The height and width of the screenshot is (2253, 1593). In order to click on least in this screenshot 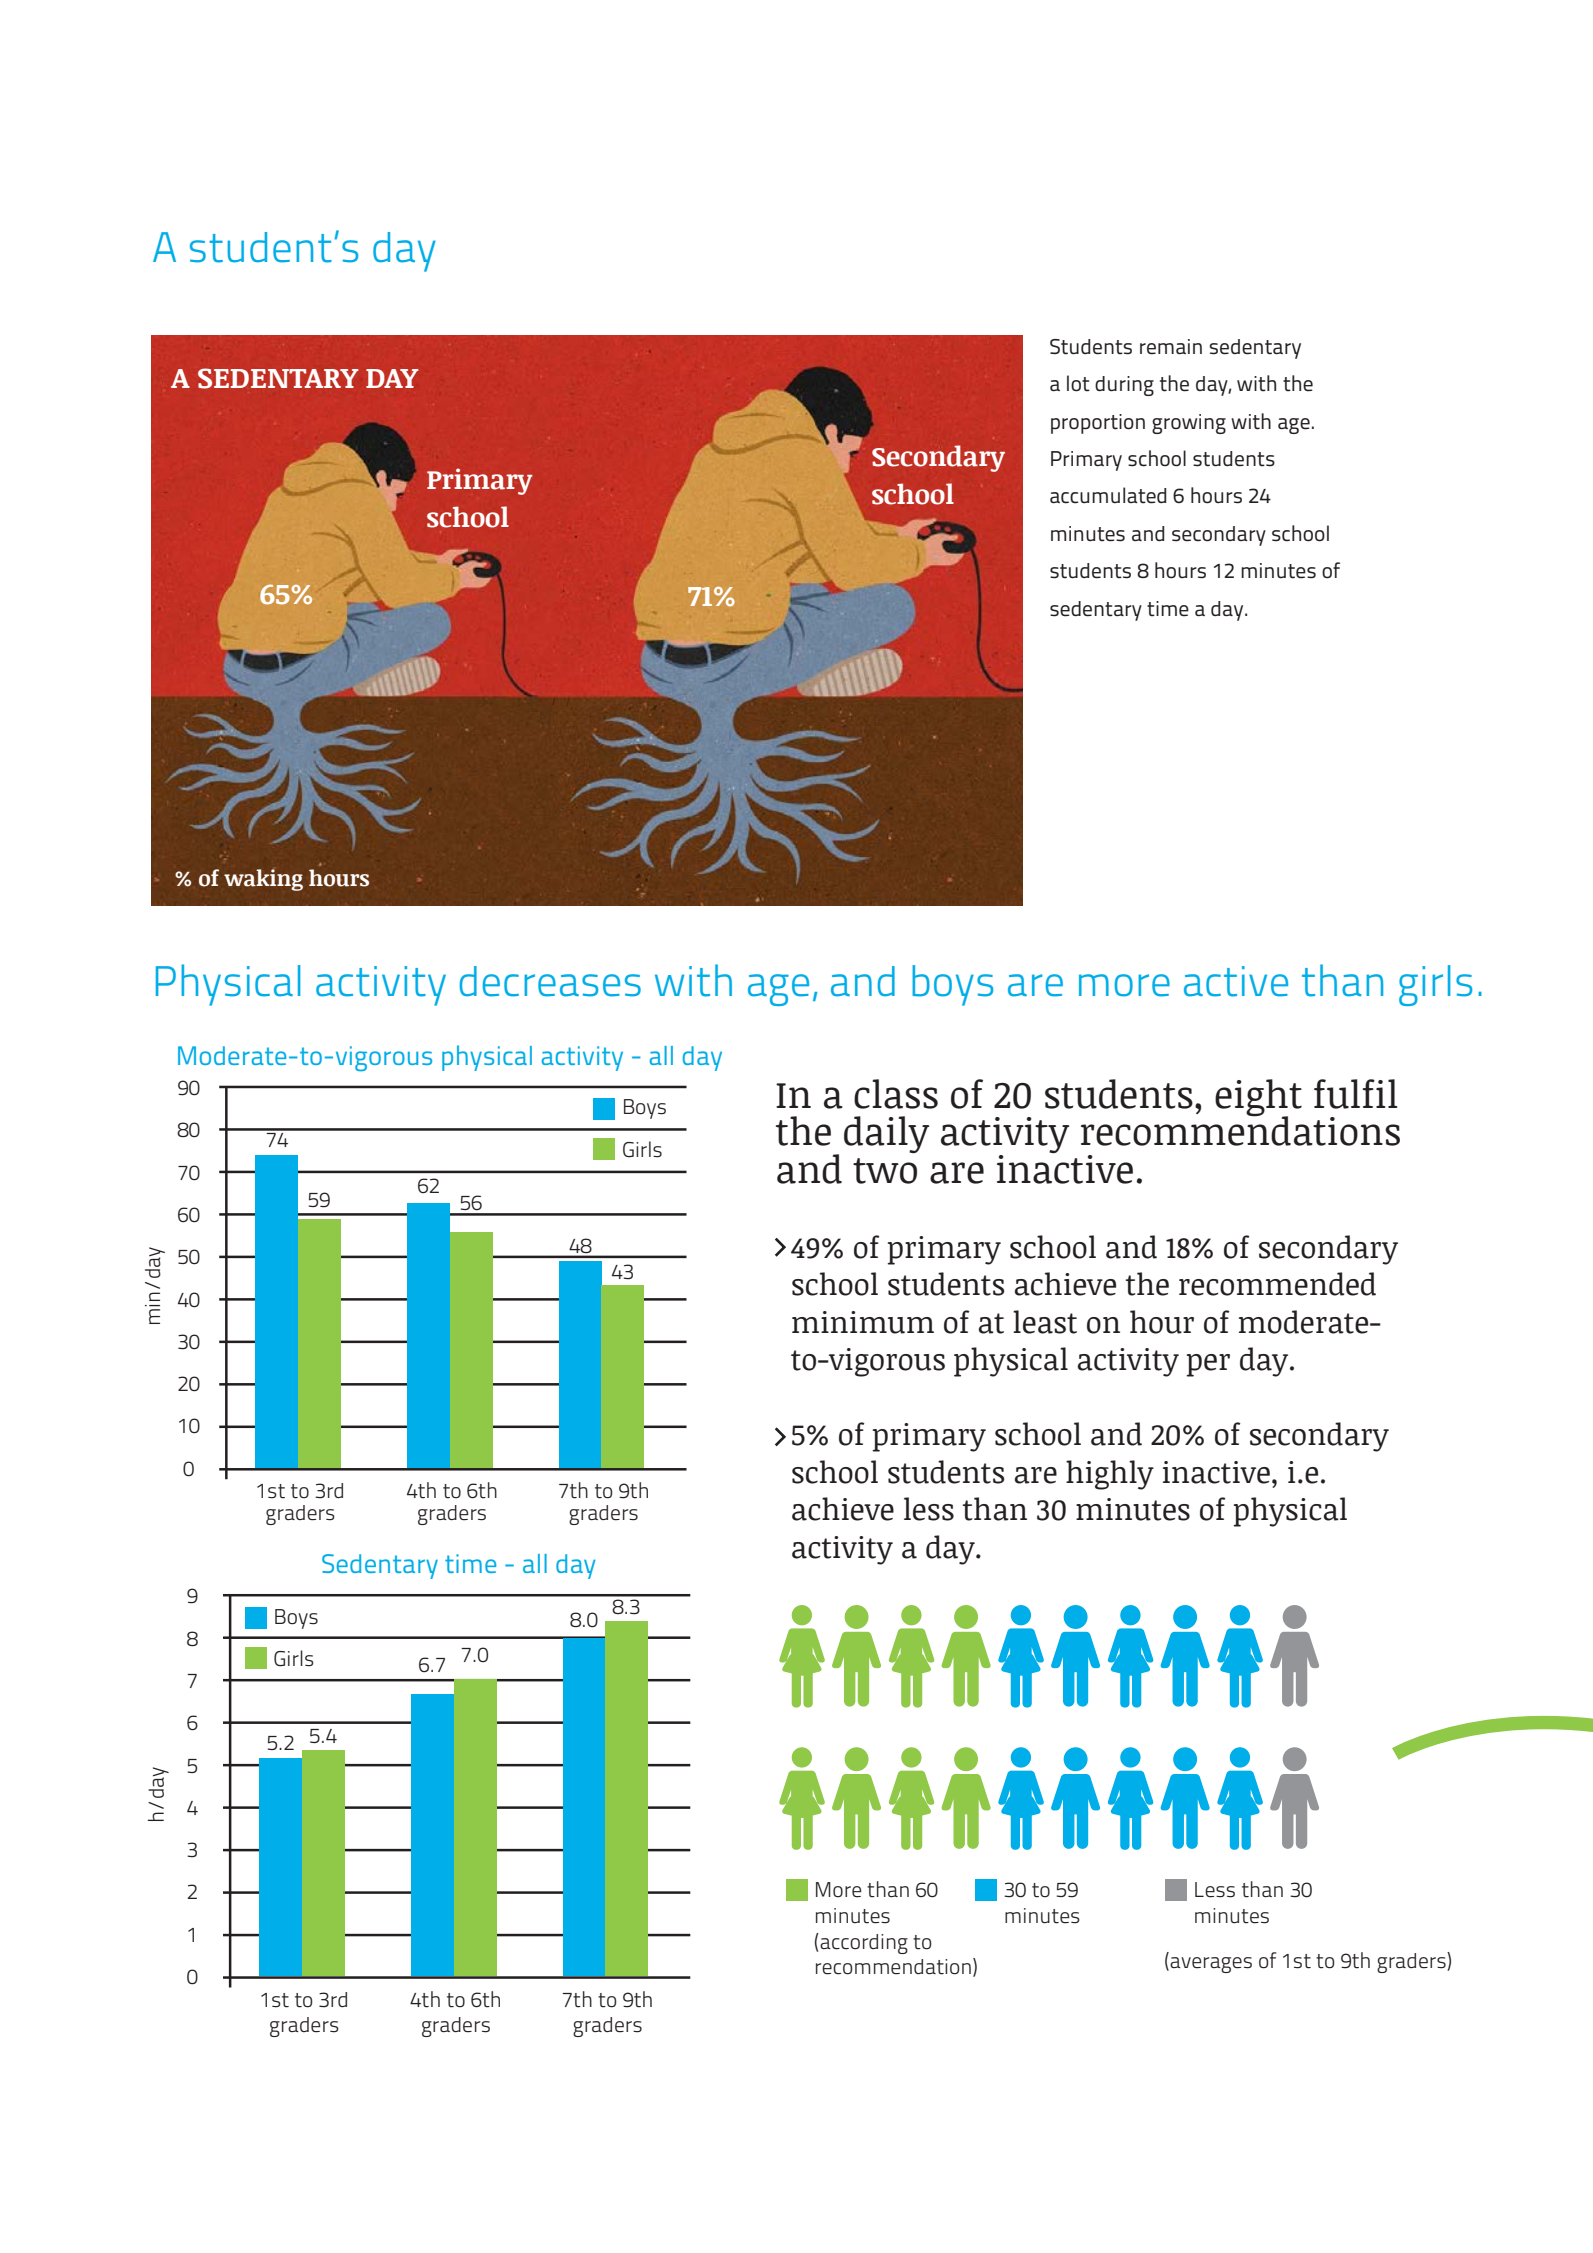, I will do `click(1045, 1322)`.
